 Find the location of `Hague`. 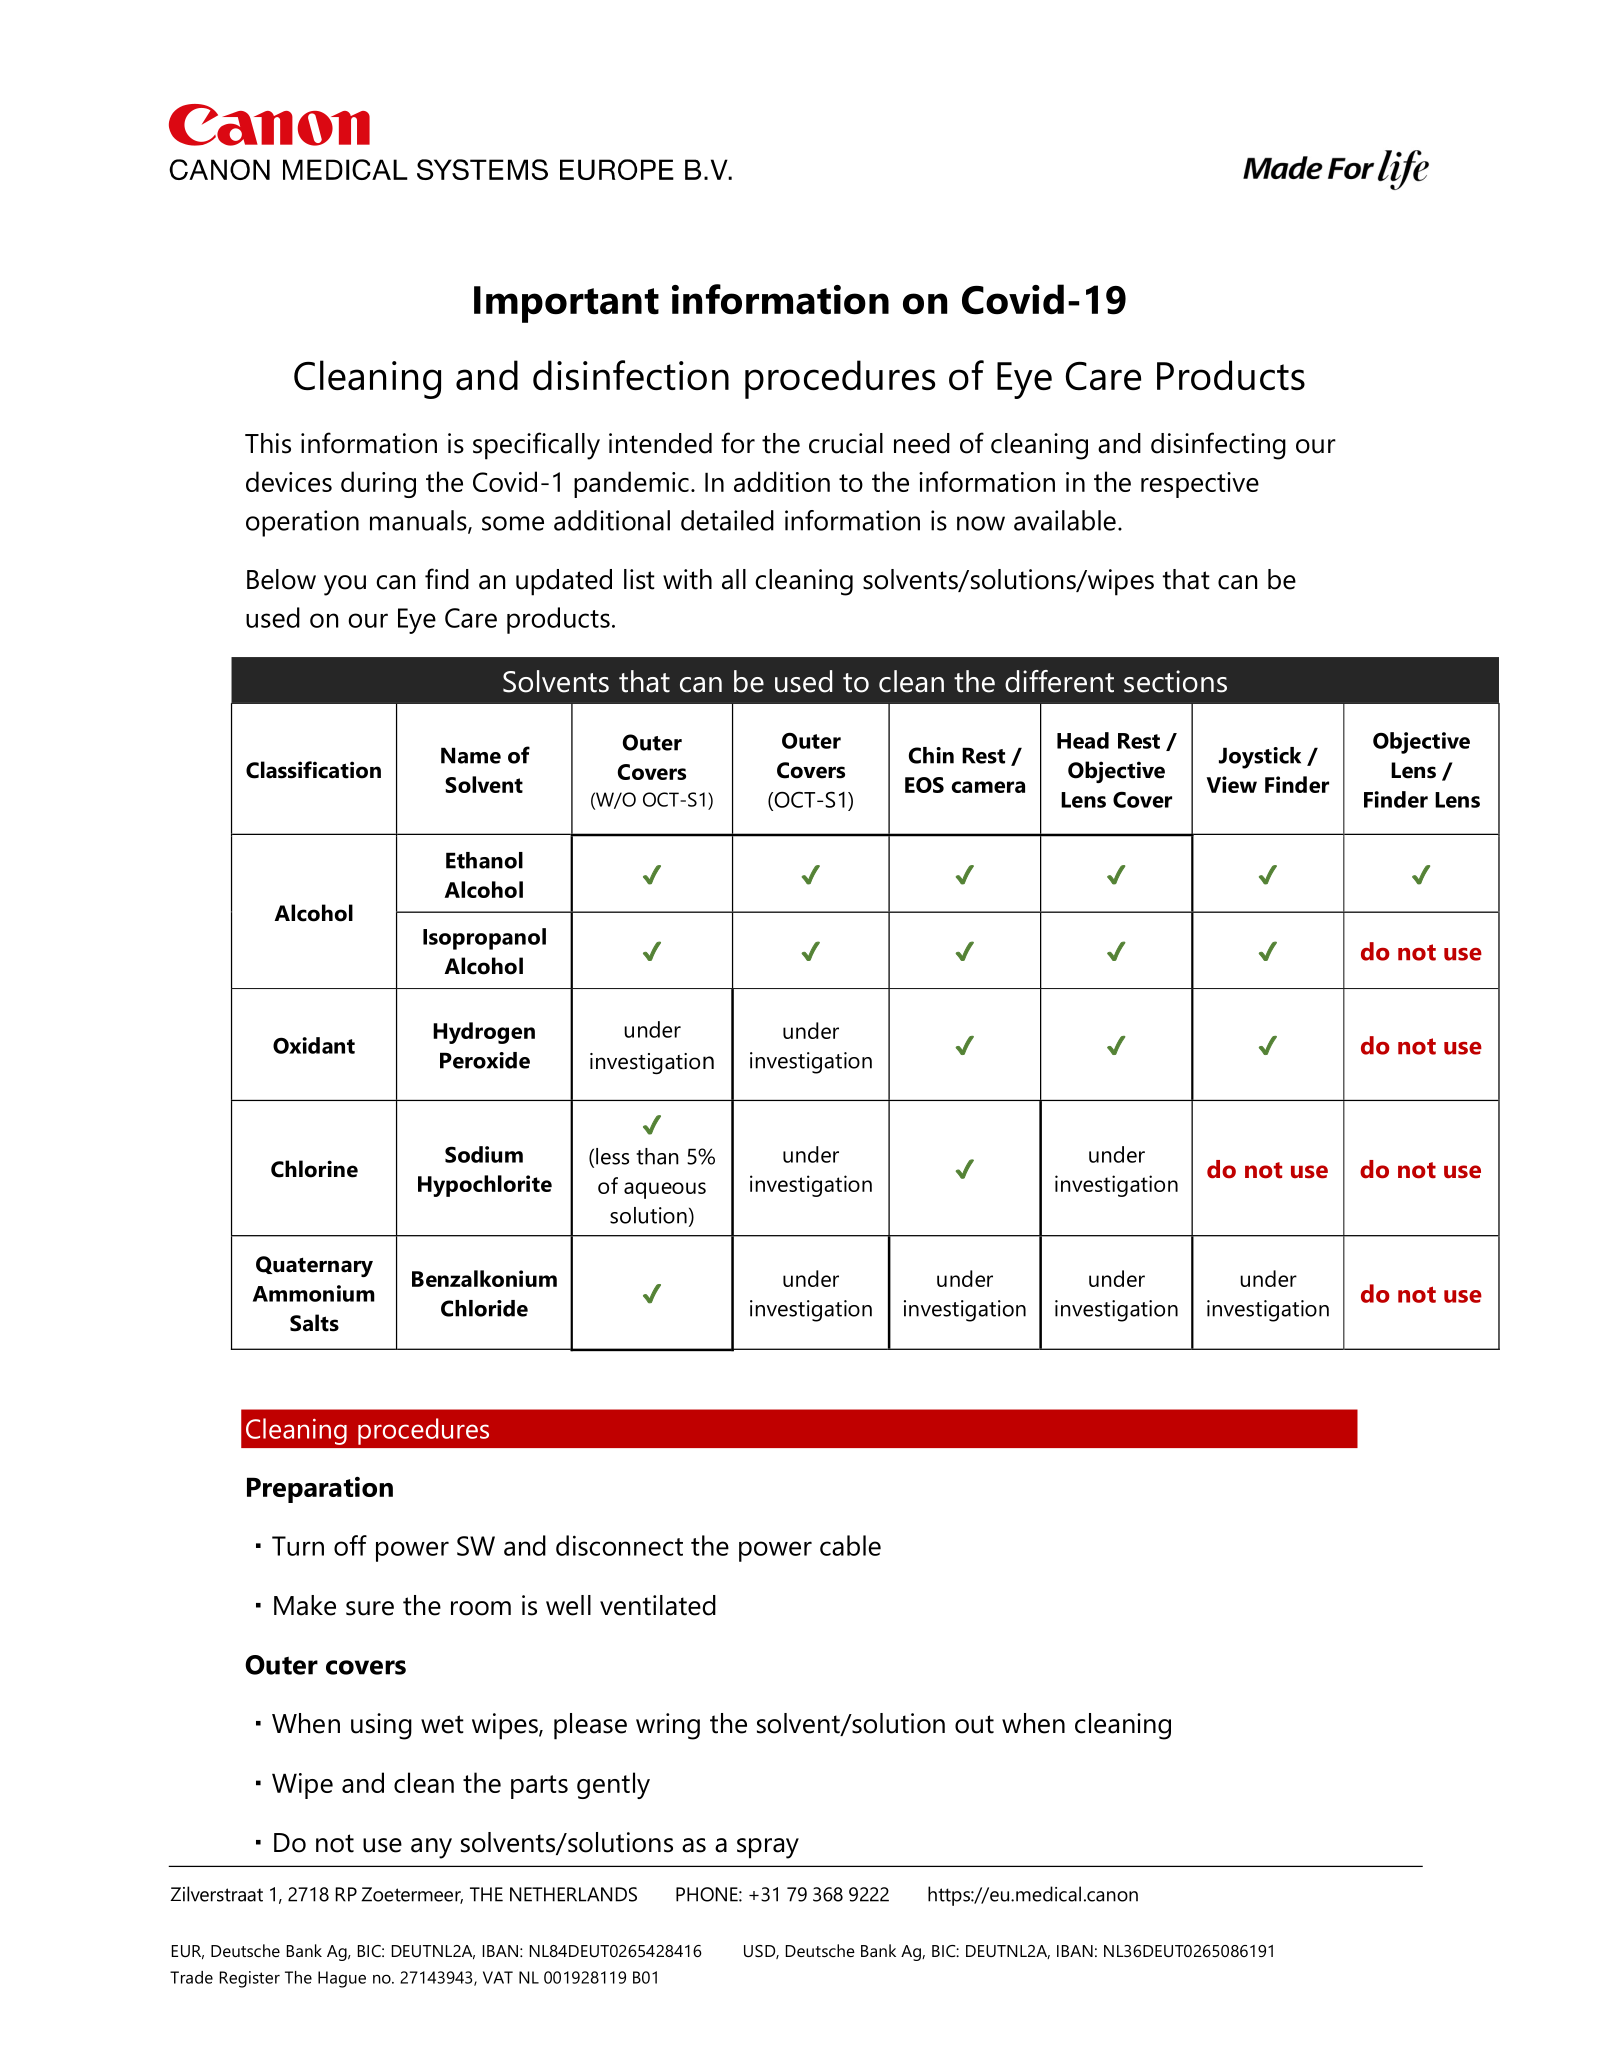

Hague is located at coordinates (342, 1979).
